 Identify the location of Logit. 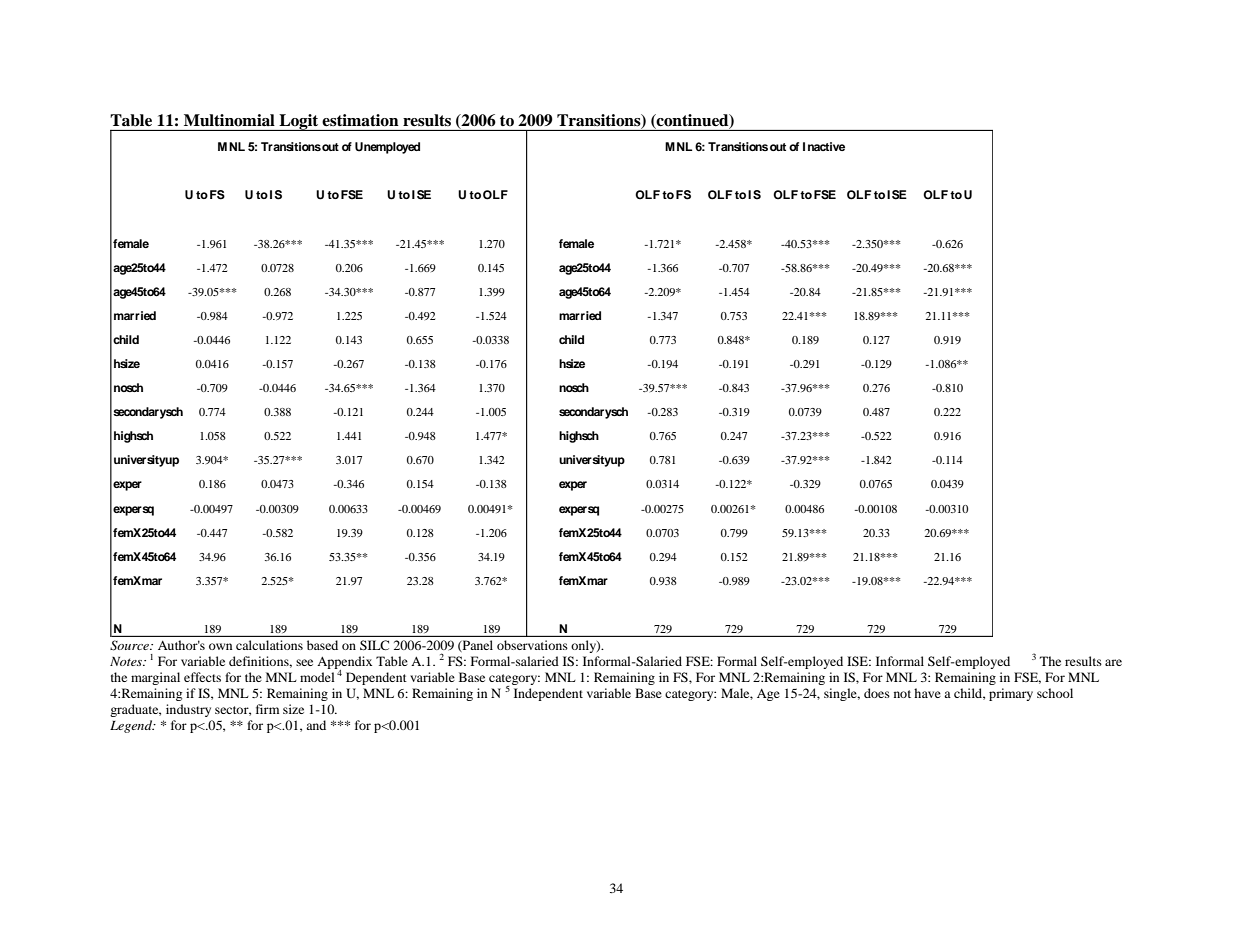
(299, 122).
